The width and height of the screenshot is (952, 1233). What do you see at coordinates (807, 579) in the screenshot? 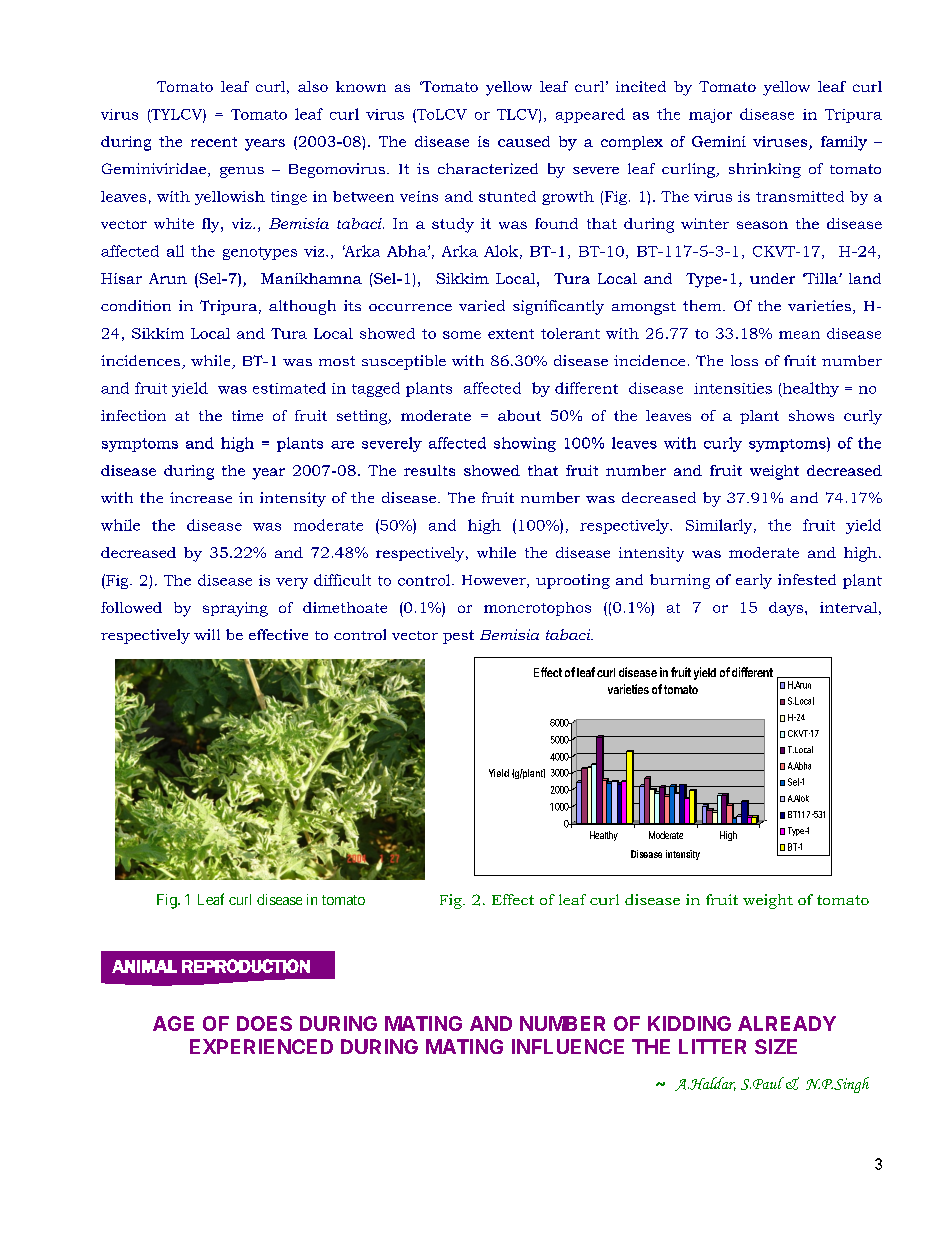
I see `infested` at bounding box center [807, 579].
